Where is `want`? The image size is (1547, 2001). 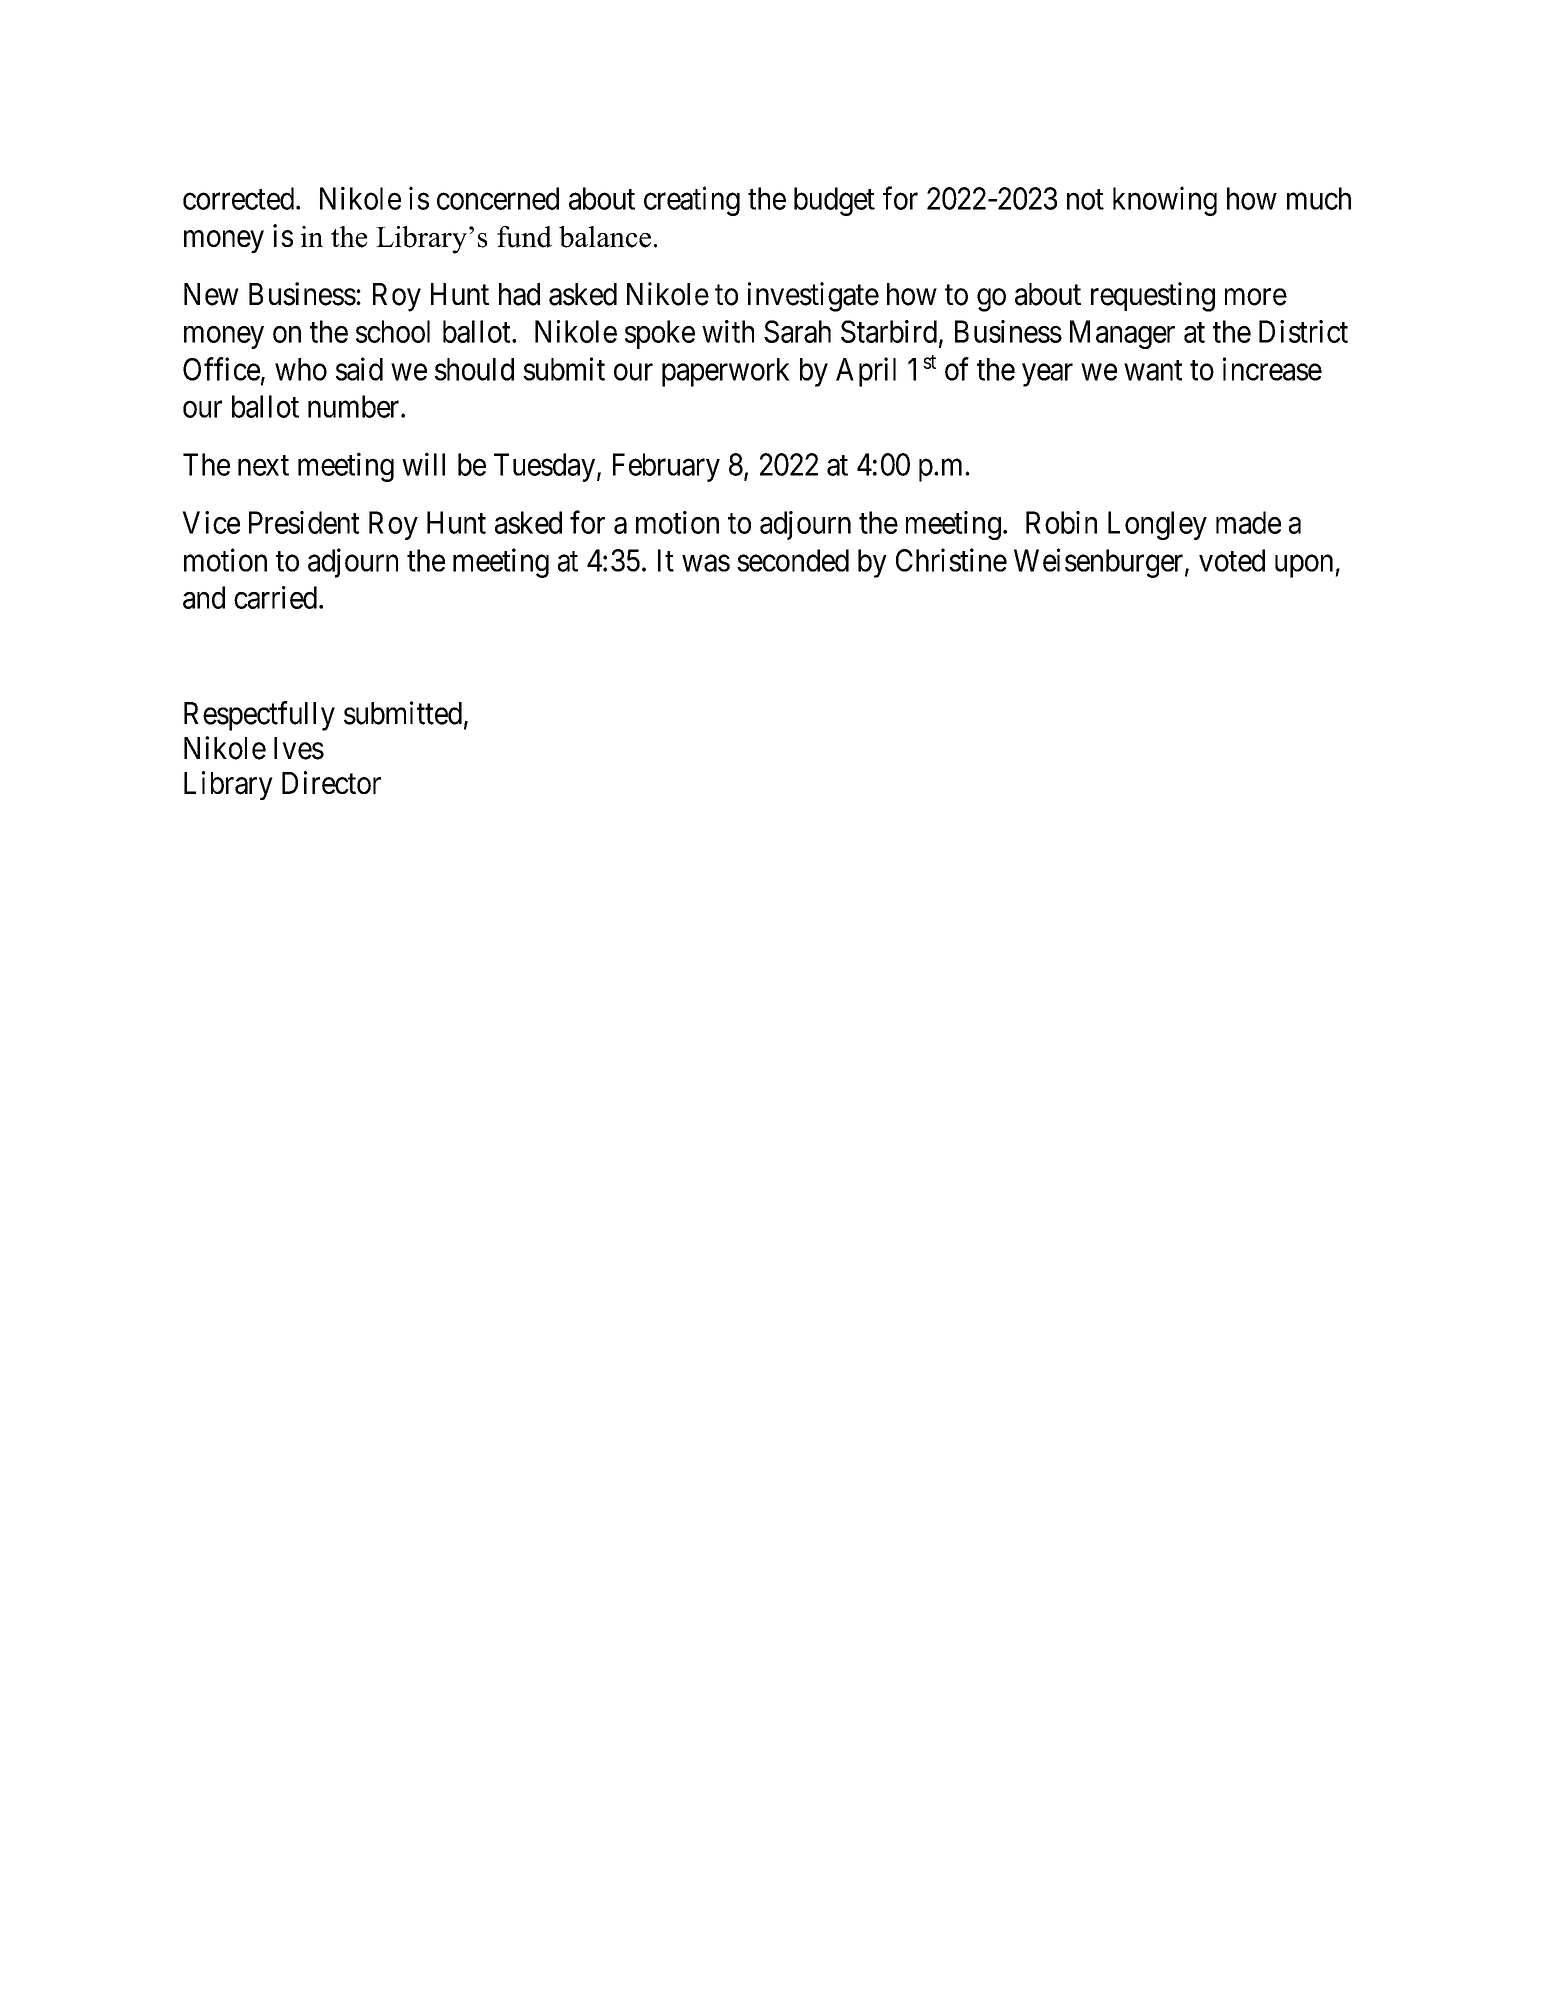 want is located at coordinates (1153, 370).
